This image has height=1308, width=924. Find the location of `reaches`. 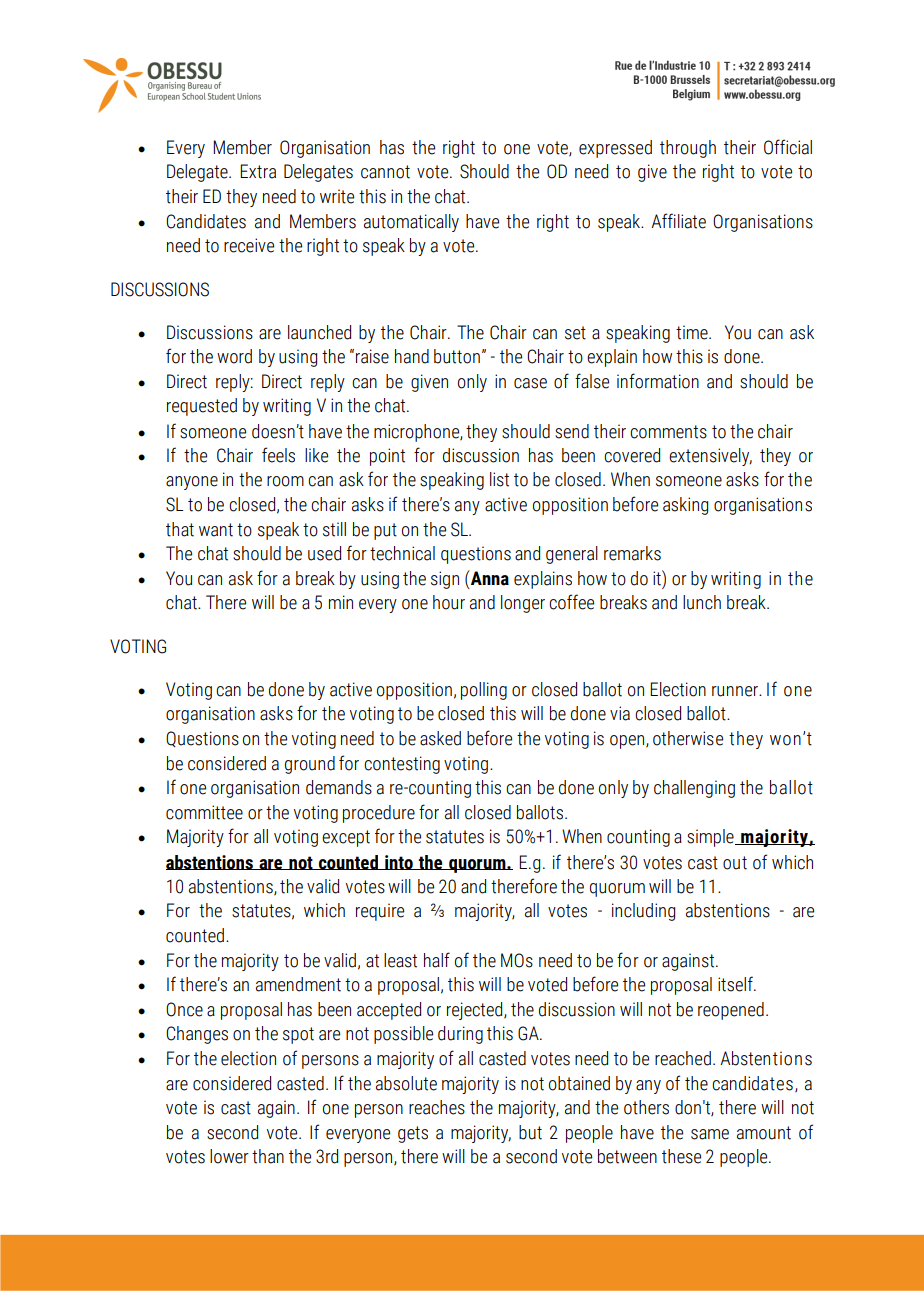

reaches is located at coordinates (437, 1107).
